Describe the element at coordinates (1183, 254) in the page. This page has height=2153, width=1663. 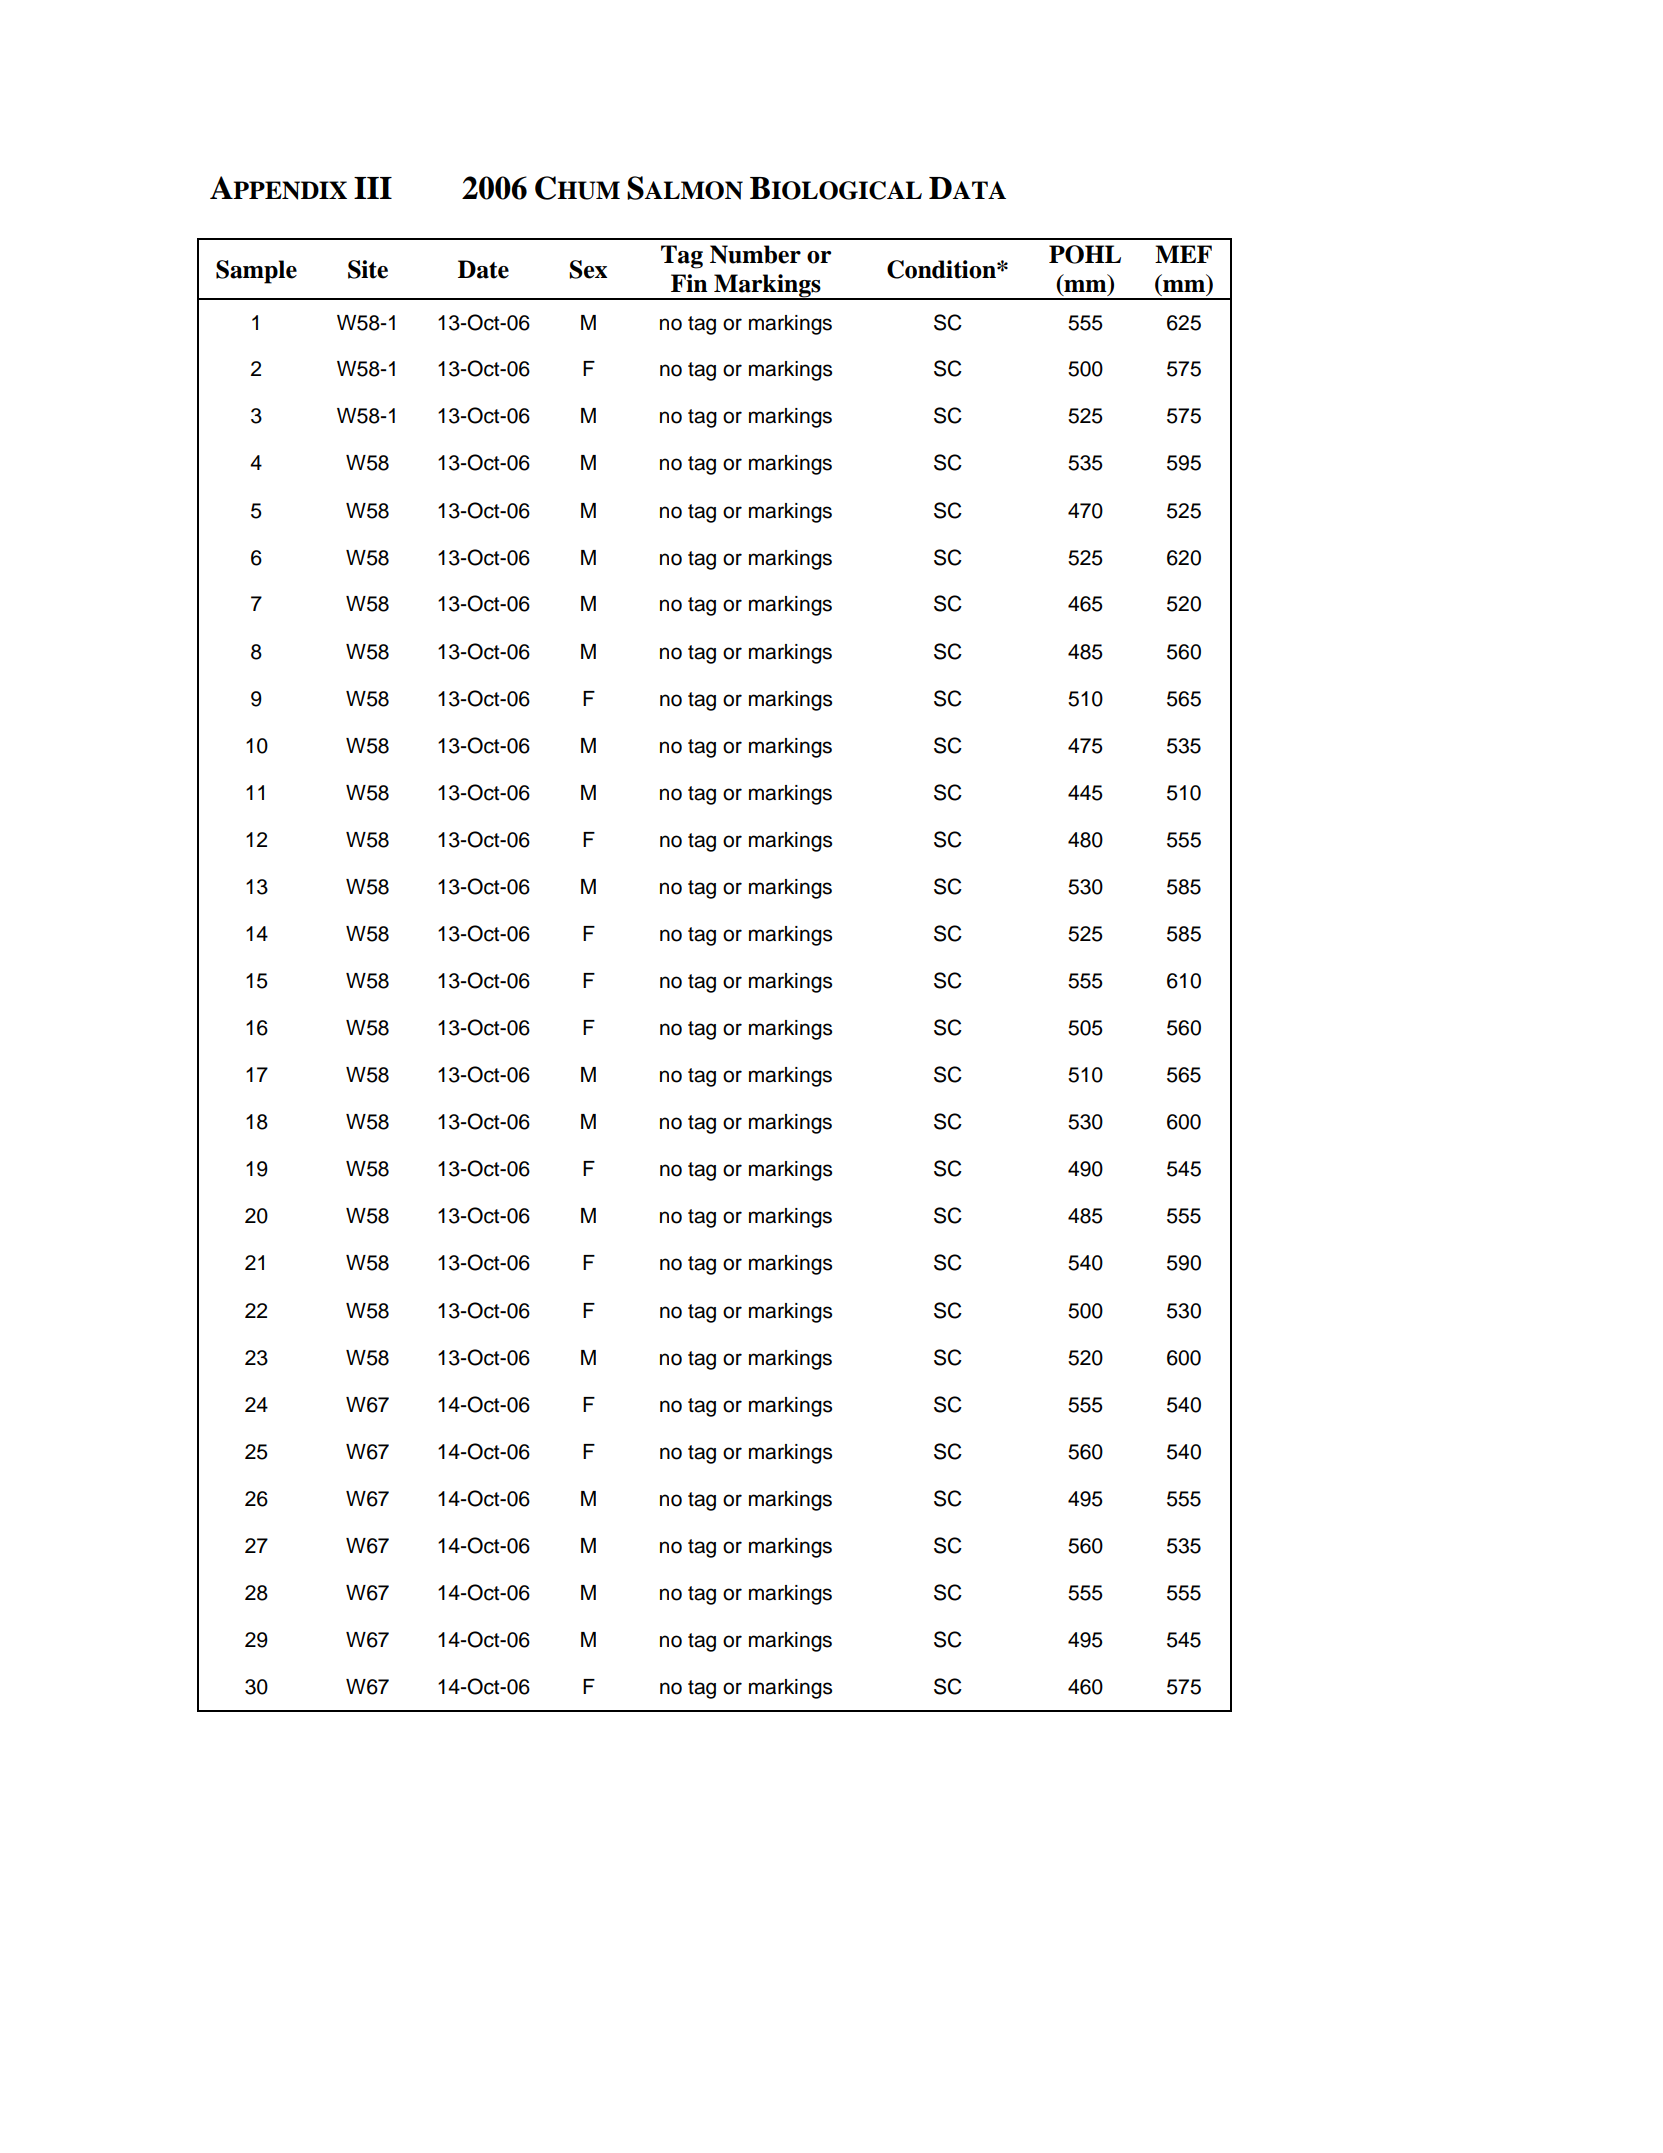
I see `MEF` at that location.
